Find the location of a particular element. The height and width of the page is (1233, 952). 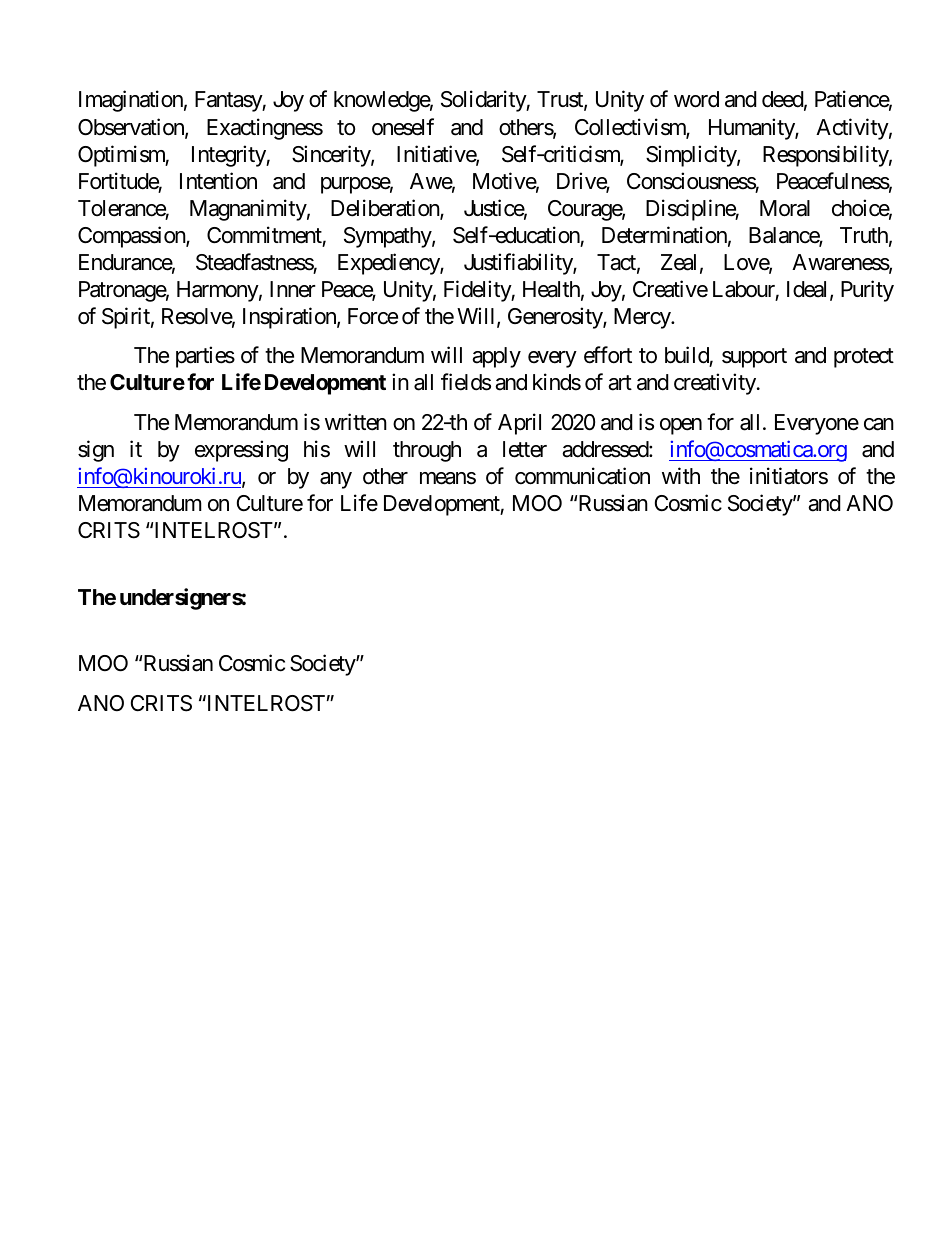

Intention is located at coordinates (218, 181).
